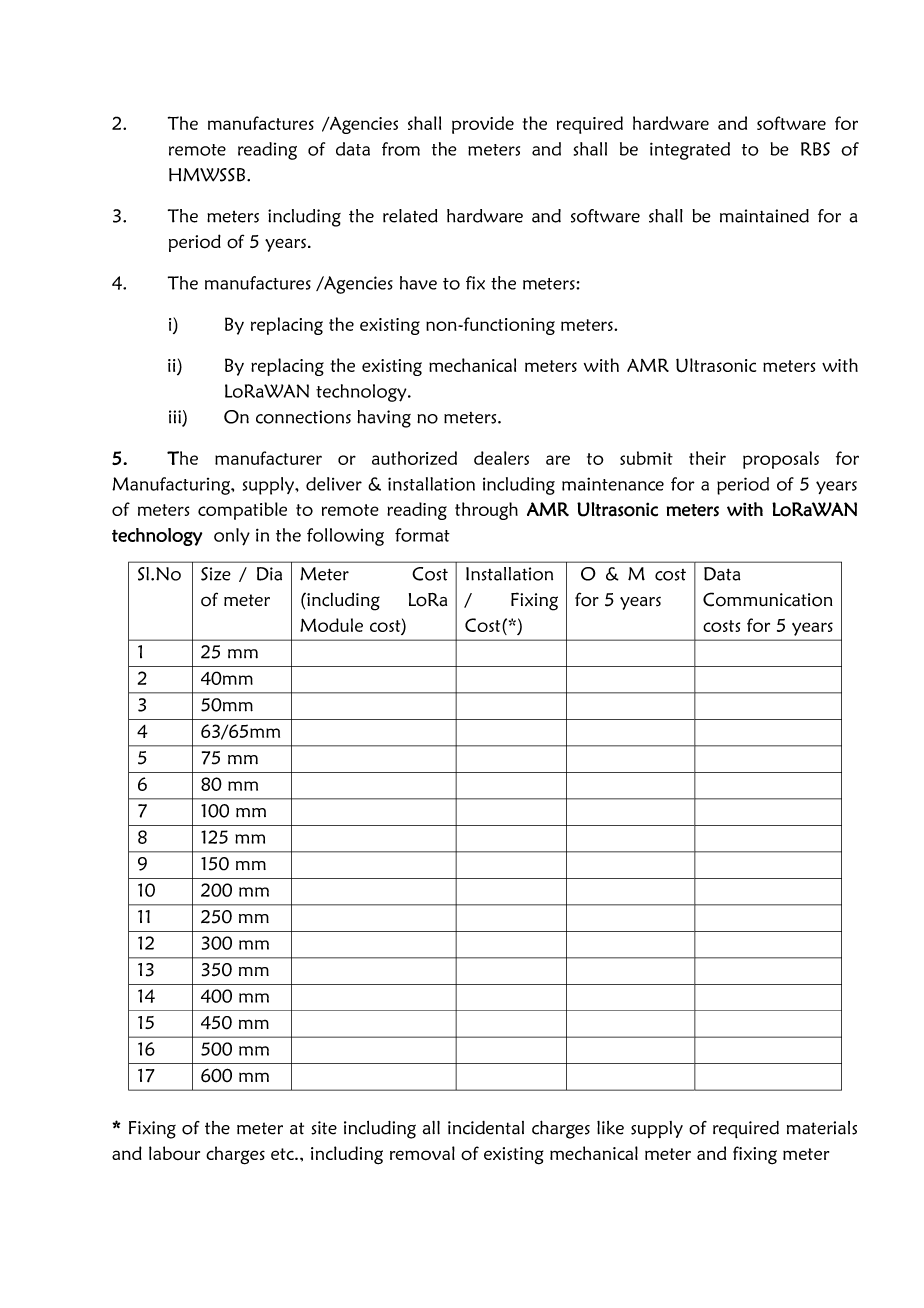 The image size is (924, 1308). Describe the element at coordinates (324, 1128) in the image. I see `site` at that location.
